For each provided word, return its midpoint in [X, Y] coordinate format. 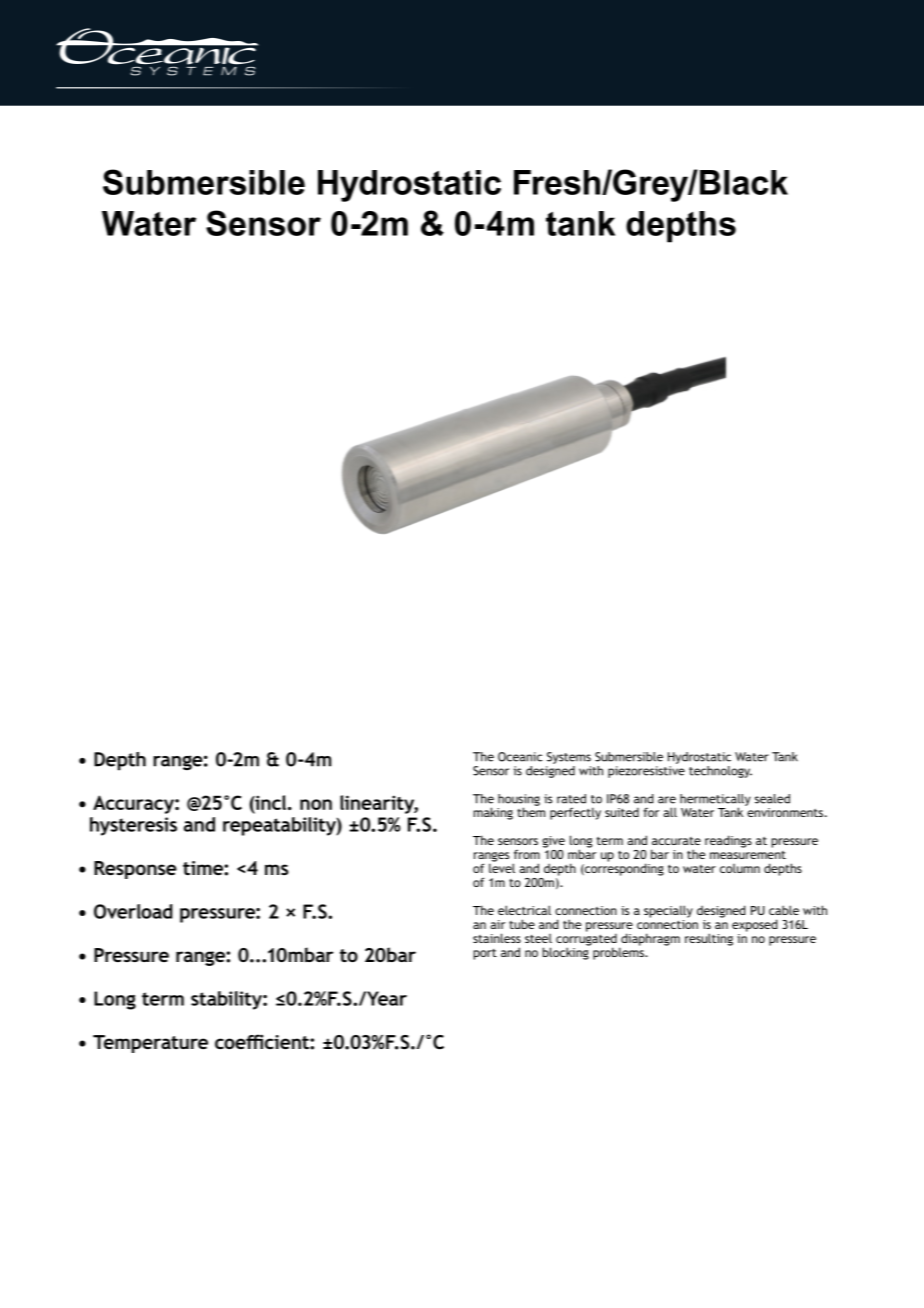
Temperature [150, 1044]
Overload [133, 911]
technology [720, 772]
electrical [524, 910]
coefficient [263, 1041]
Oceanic [520, 757]
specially [668, 911]
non [316, 804]
